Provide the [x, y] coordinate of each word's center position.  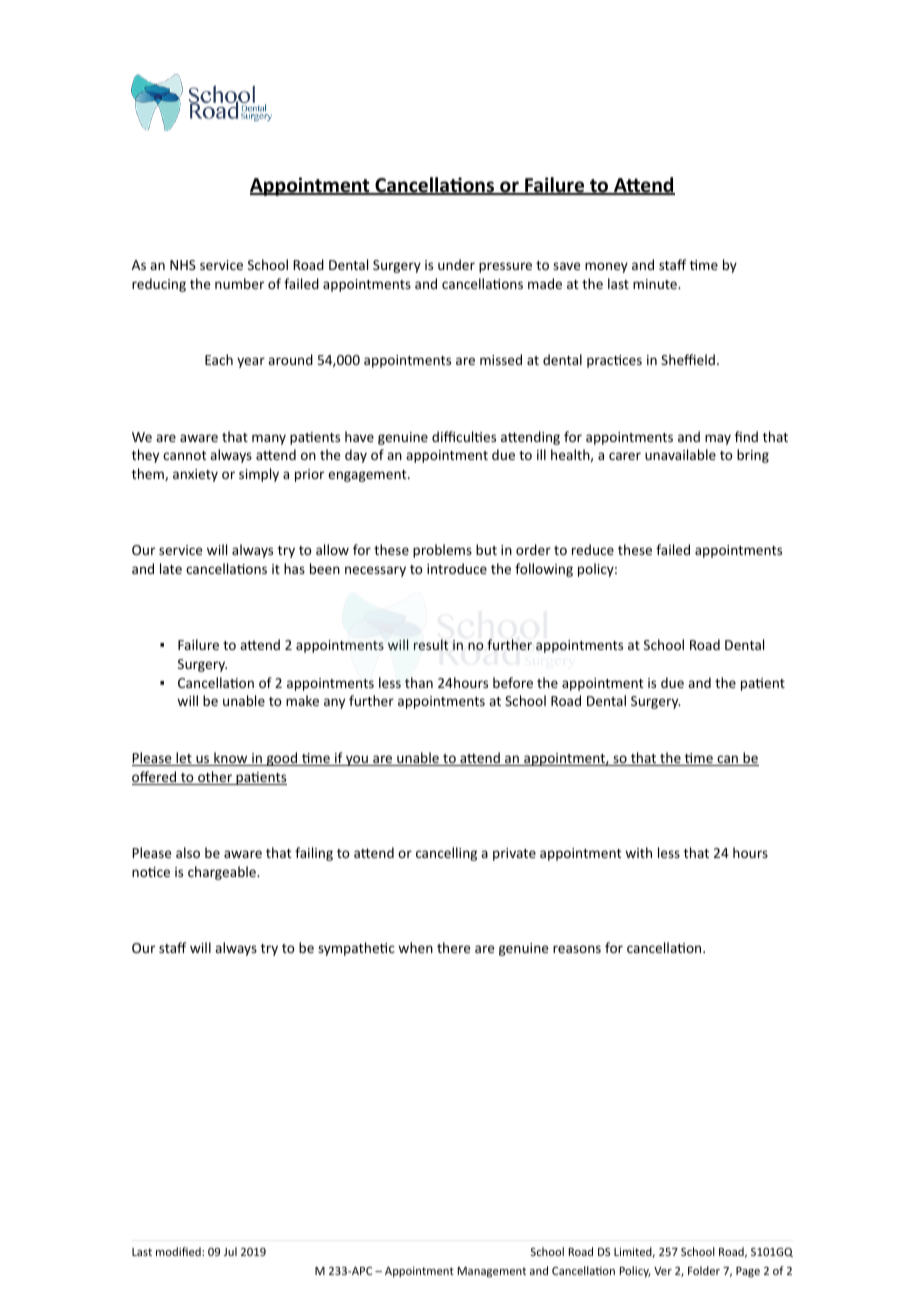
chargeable [223, 873]
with [638, 852]
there [453, 947]
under [456, 264]
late [171, 568]
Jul [230, 1251]
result [431, 644]
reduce [593, 549]
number [239, 283]
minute [656, 284]
